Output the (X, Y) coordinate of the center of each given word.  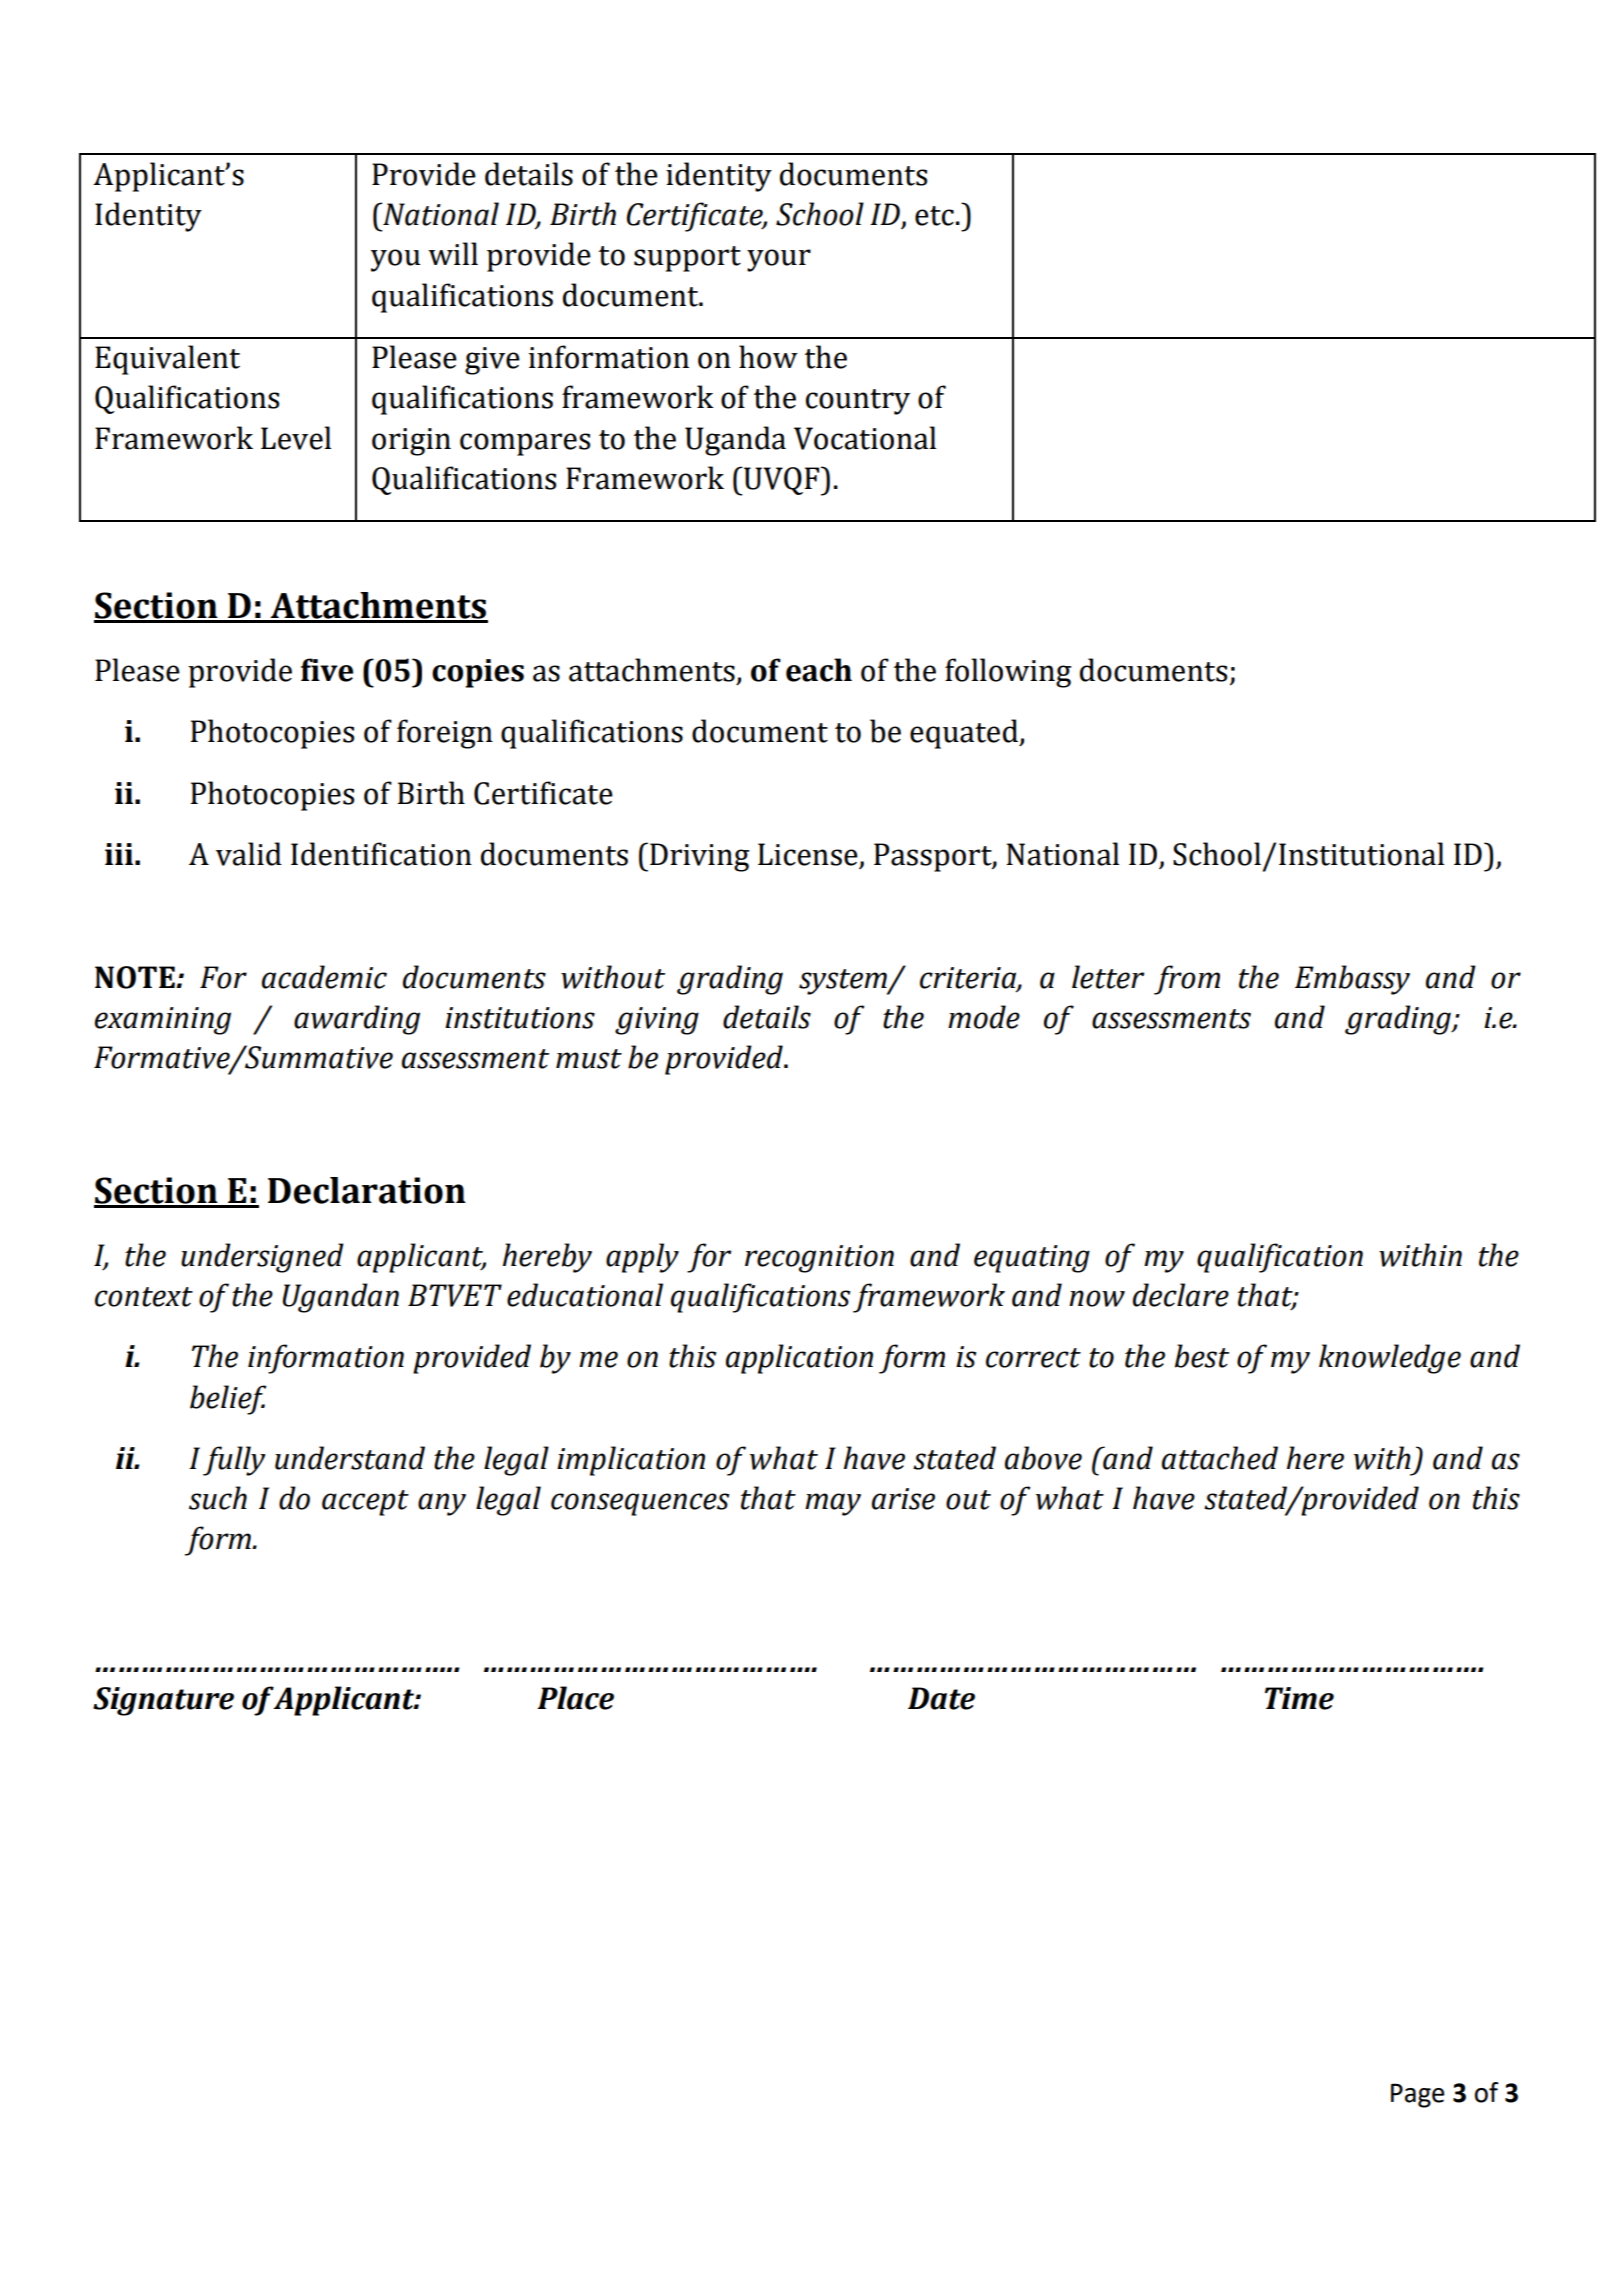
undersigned (262, 1258)
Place (575, 1698)
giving (657, 1021)
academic (324, 977)
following (1008, 673)
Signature (163, 1701)
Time (1299, 1698)
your (779, 260)
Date (941, 1698)
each (819, 670)
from (1187, 980)
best (1202, 1356)
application (799, 1359)
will (453, 253)
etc (934, 216)
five (327, 670)
